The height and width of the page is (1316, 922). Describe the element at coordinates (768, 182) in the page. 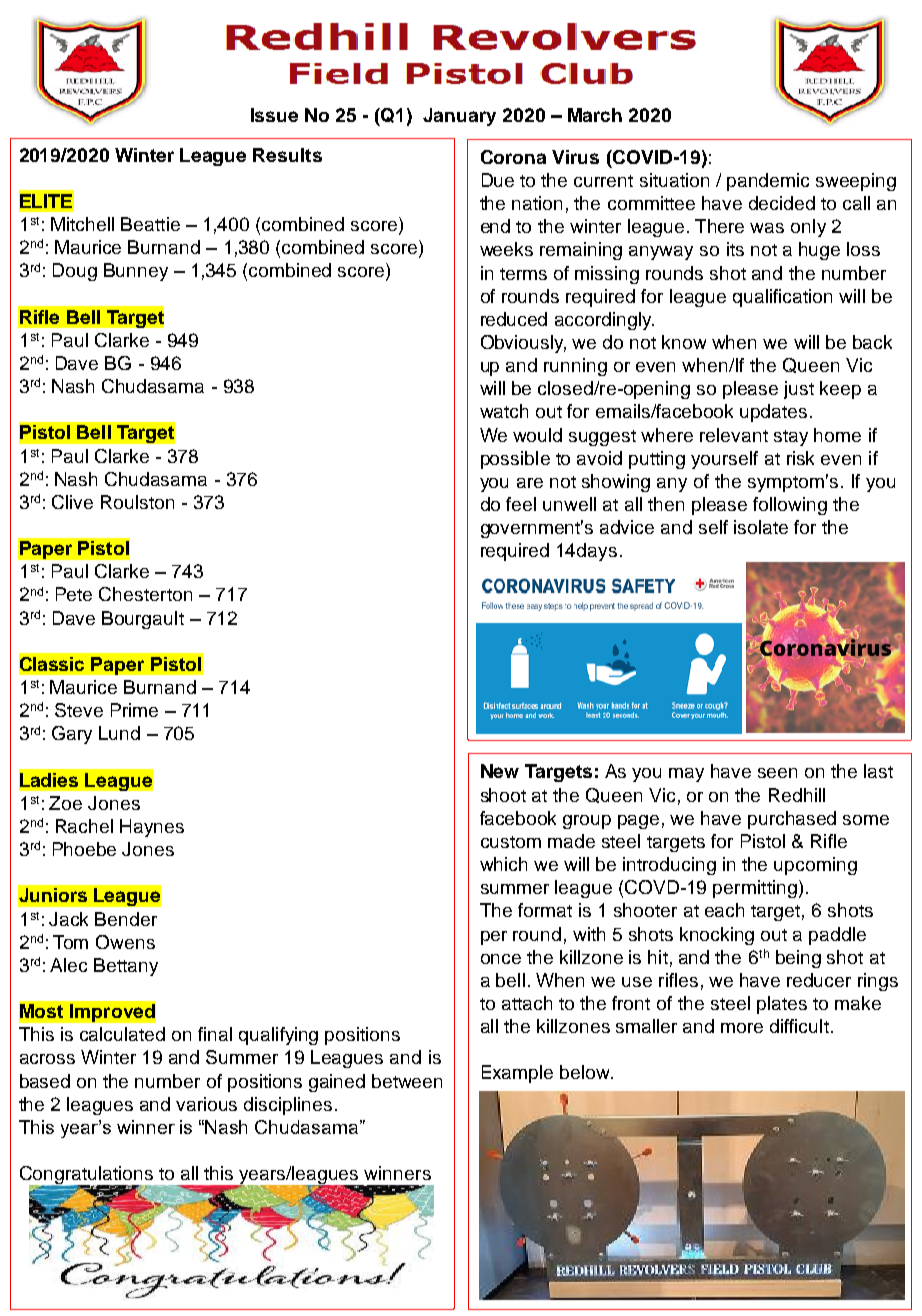

I see `pandemic` at that location.
